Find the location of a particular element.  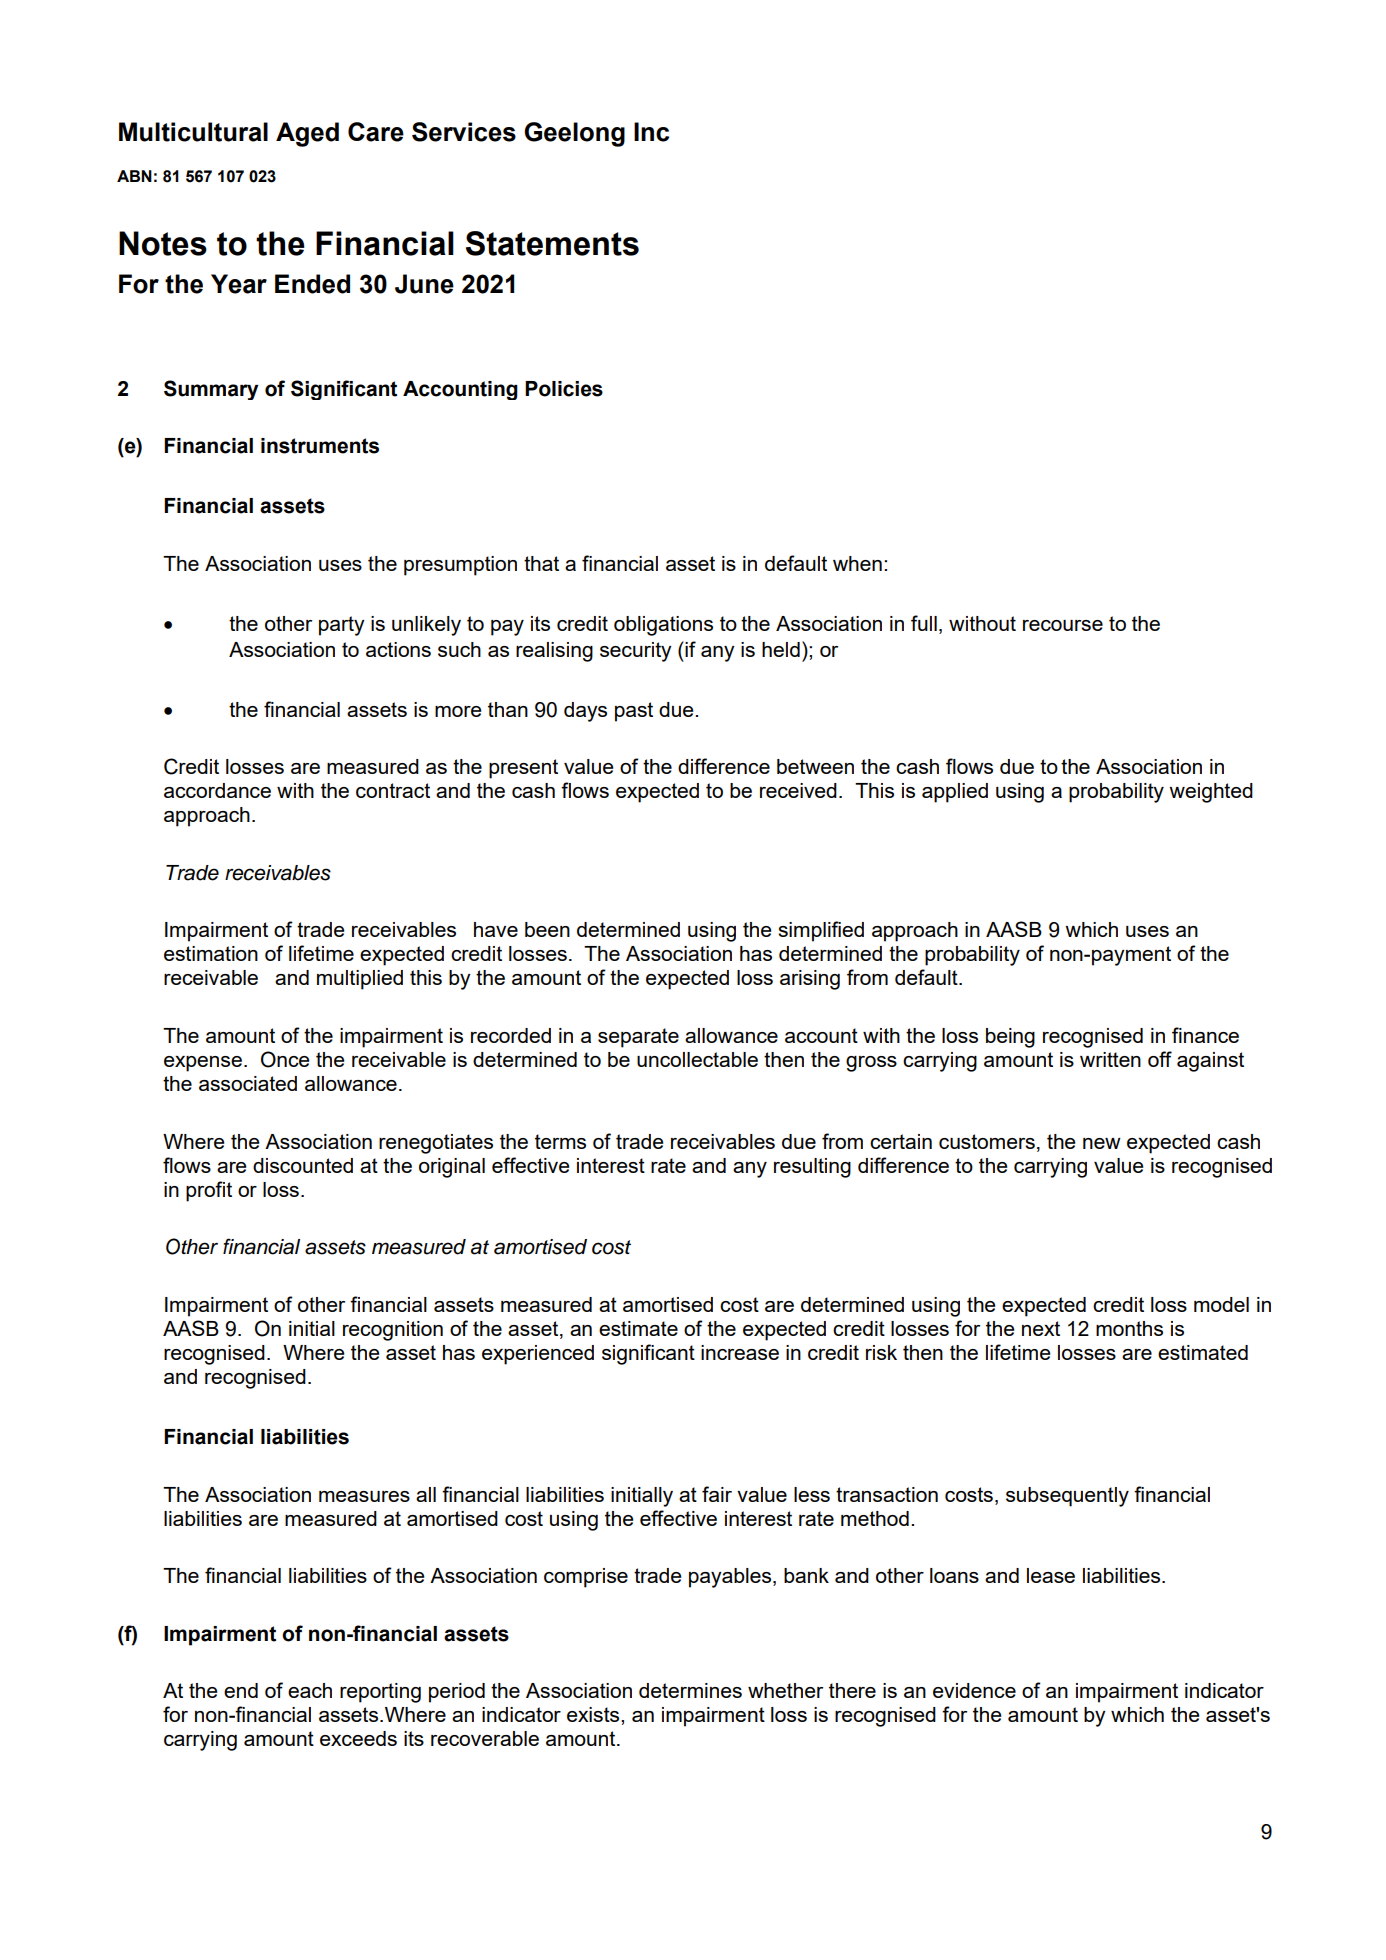

Aged is located at coordinates (307, 134).
